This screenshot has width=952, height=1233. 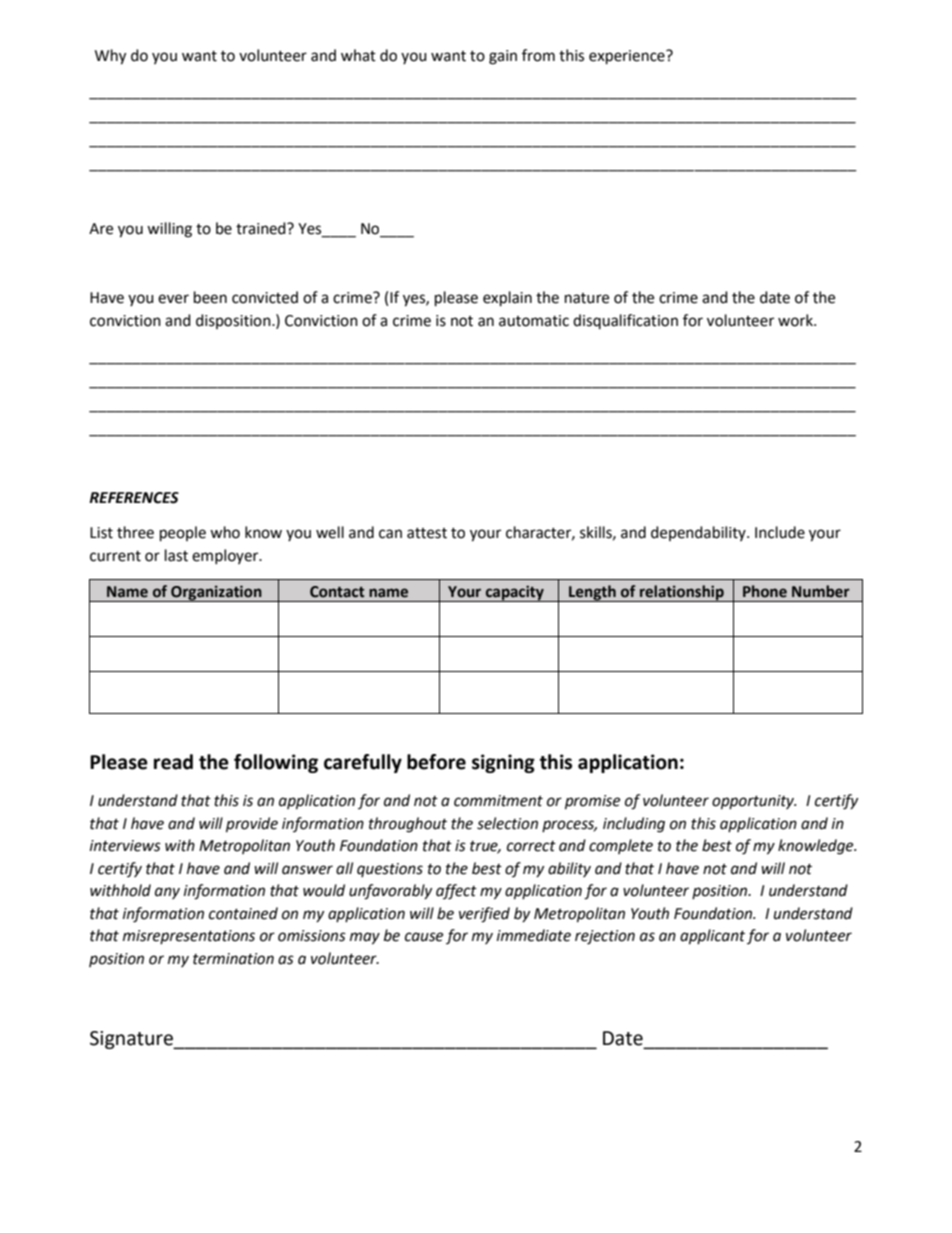 I want to click on ever, so click(x=173, y=299).
